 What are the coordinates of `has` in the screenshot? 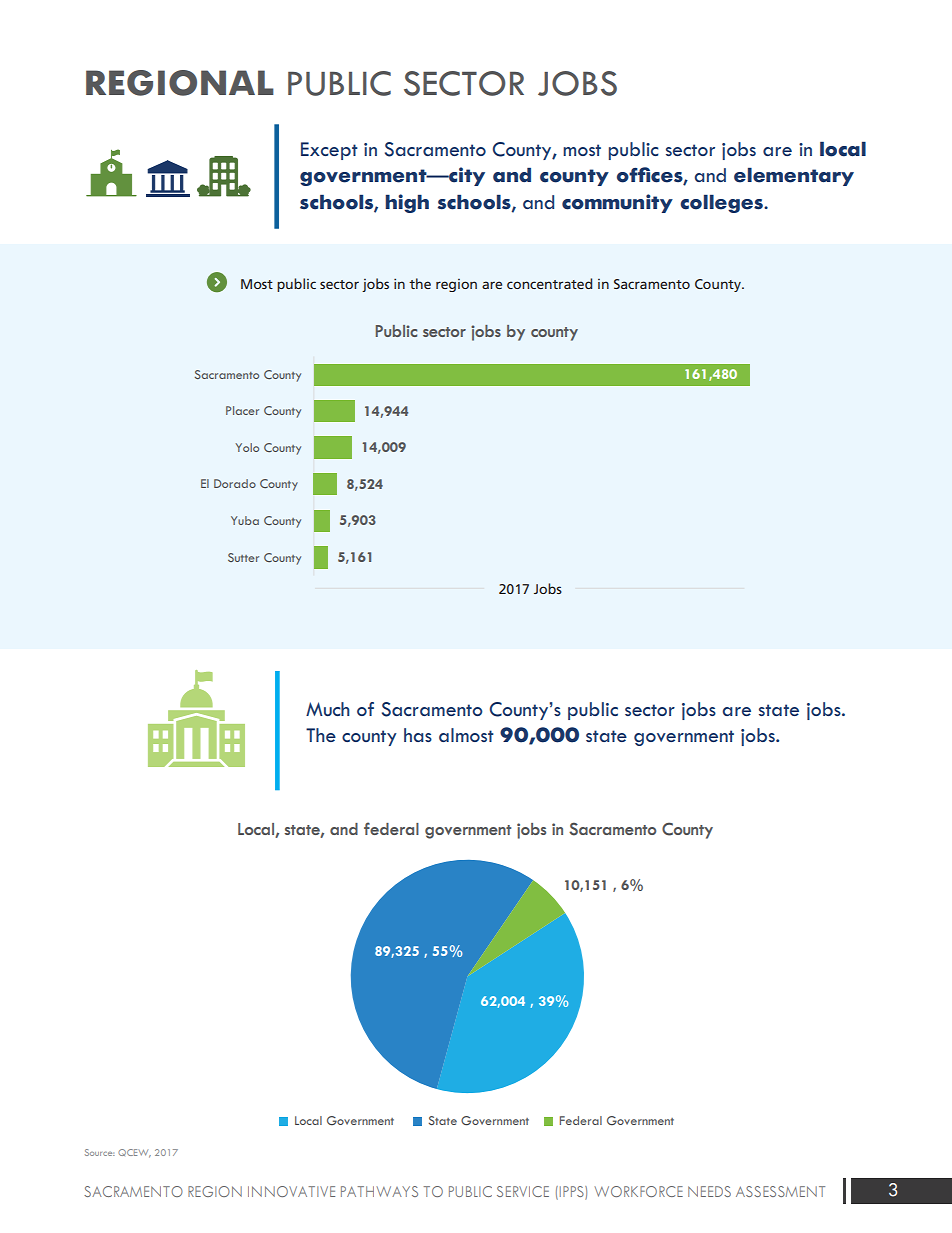 It's located at (418, 735).
